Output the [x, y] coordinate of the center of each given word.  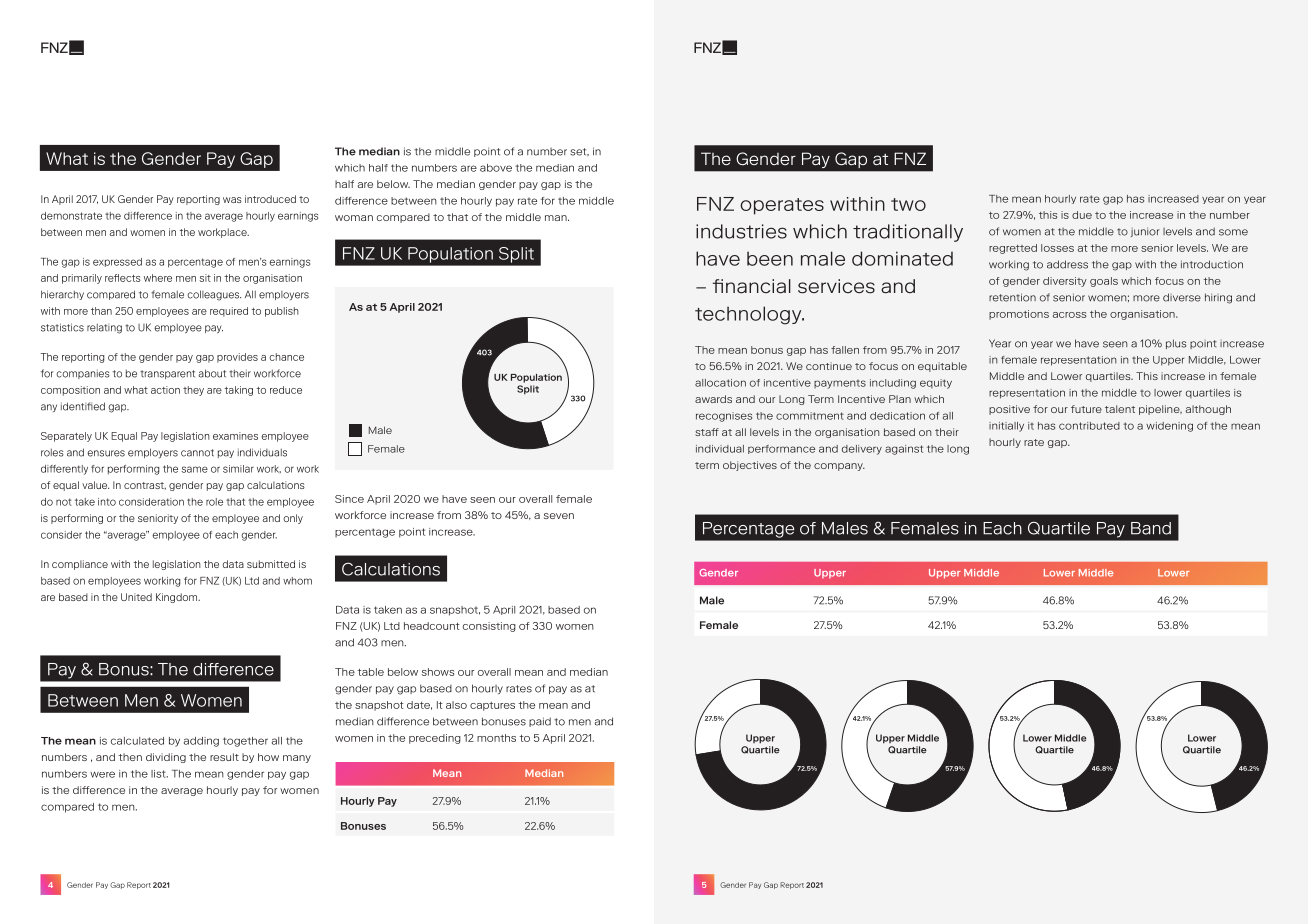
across [1069, 315]
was [232, 200]
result [224, 757]
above [496, 168]
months [496, 738]
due [1082, 215]
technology [749, 315]
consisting [489, 627]
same [195, 469]
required [229, 312]
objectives [750, 466]
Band [1151, 528]
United [136, 597]
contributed [1089, 426]
